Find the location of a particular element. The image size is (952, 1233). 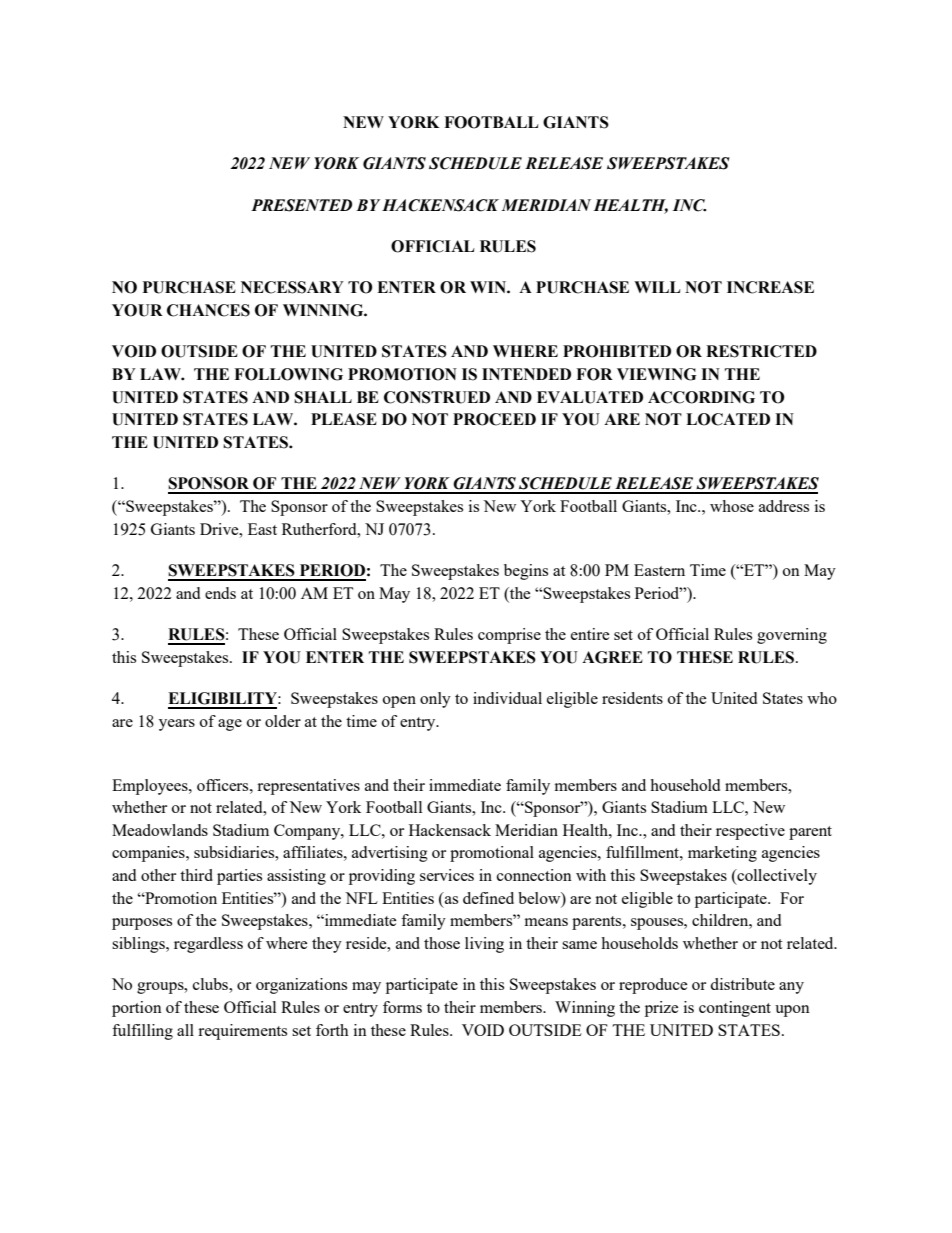

NECESSARY is located at coordinates (292, 287).
